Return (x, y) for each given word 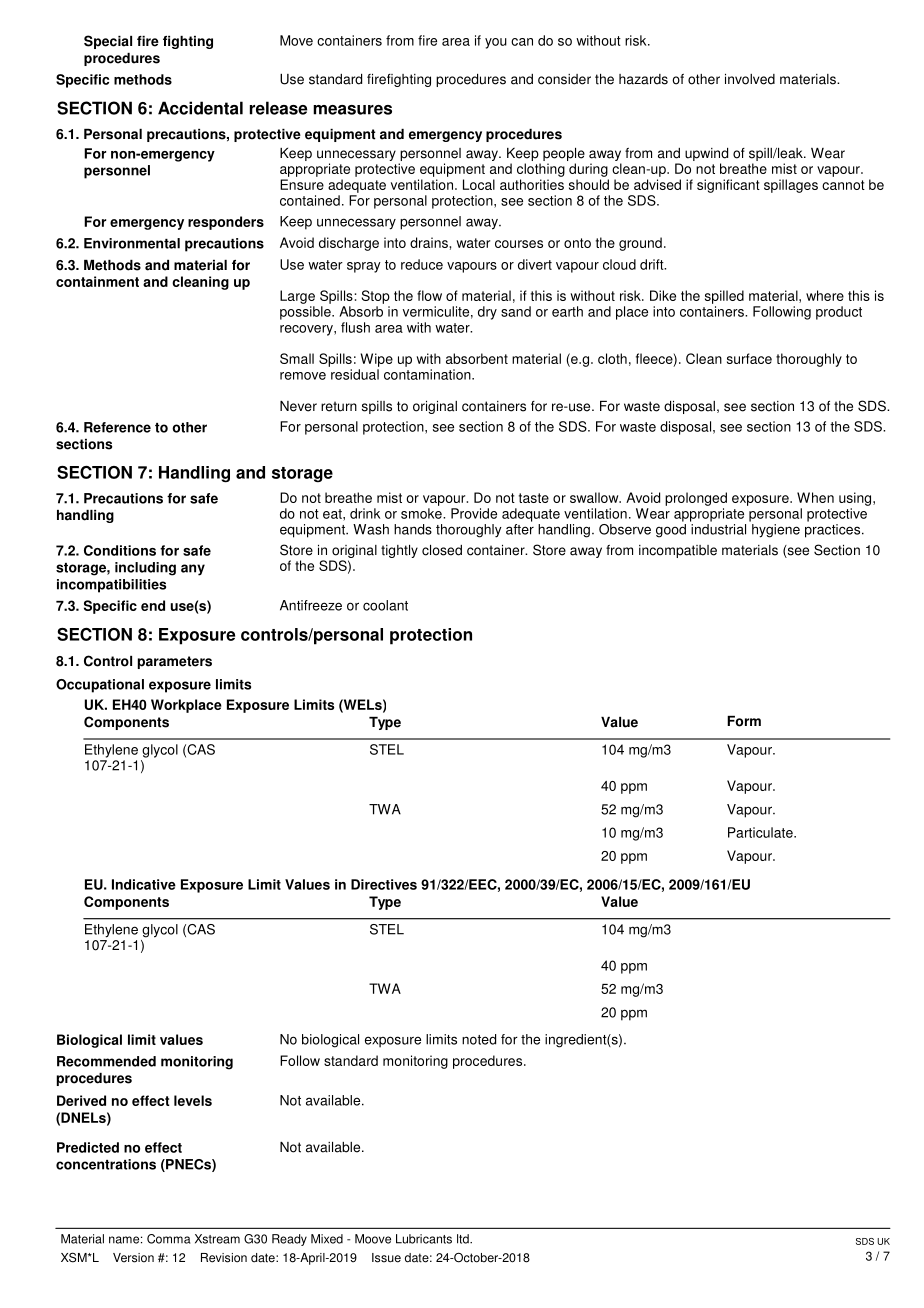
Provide (474, 513)
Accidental (200, 108)
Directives (384, 884)
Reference (117, 427)
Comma (169, 1239)
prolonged (696, 499)
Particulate (761, 832)
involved (750, 79)
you (496, 43)
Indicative (144, 884)
